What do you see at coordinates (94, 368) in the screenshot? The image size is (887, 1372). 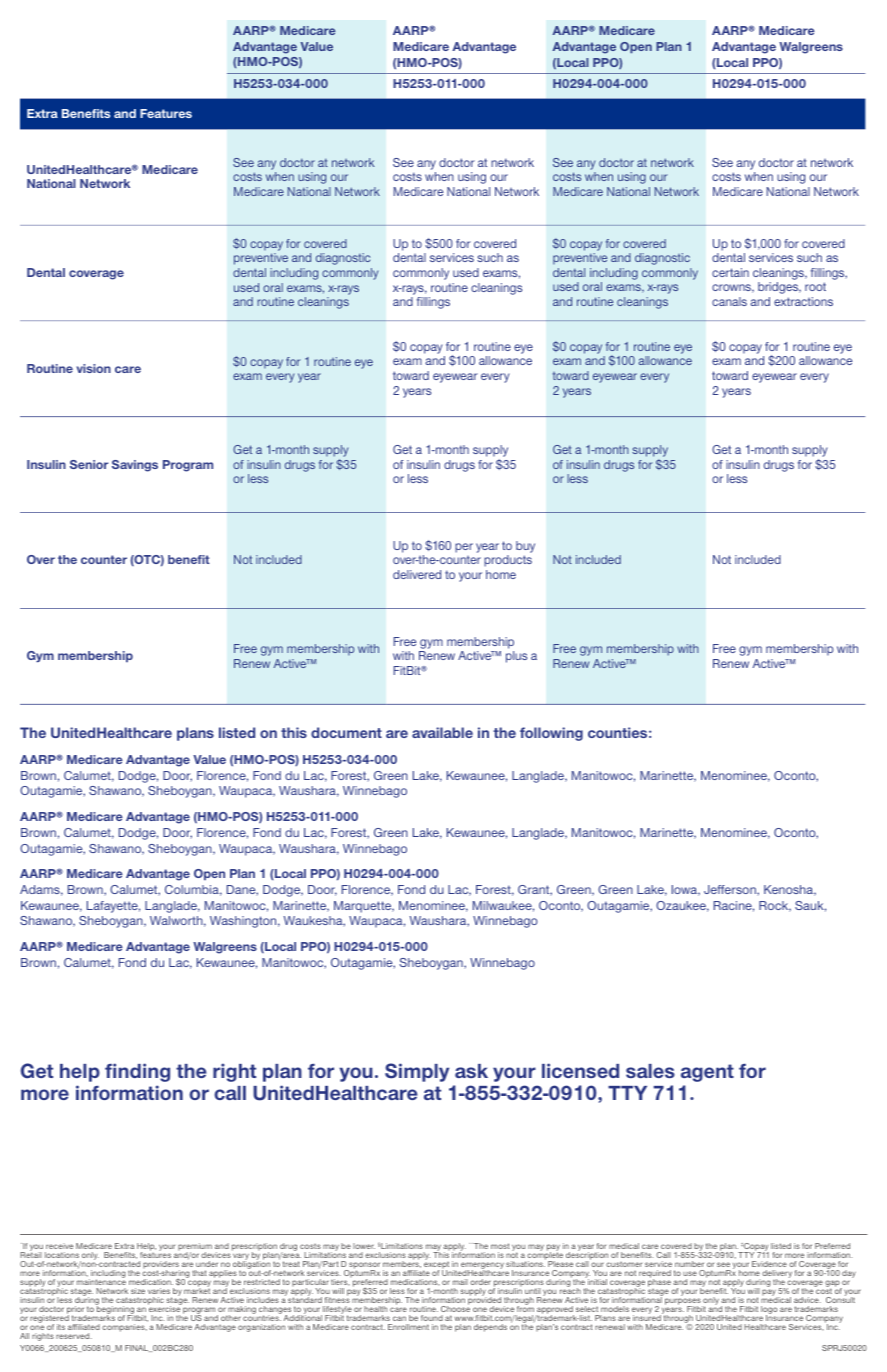 I see `vision` at bounding box center [94, 368].
